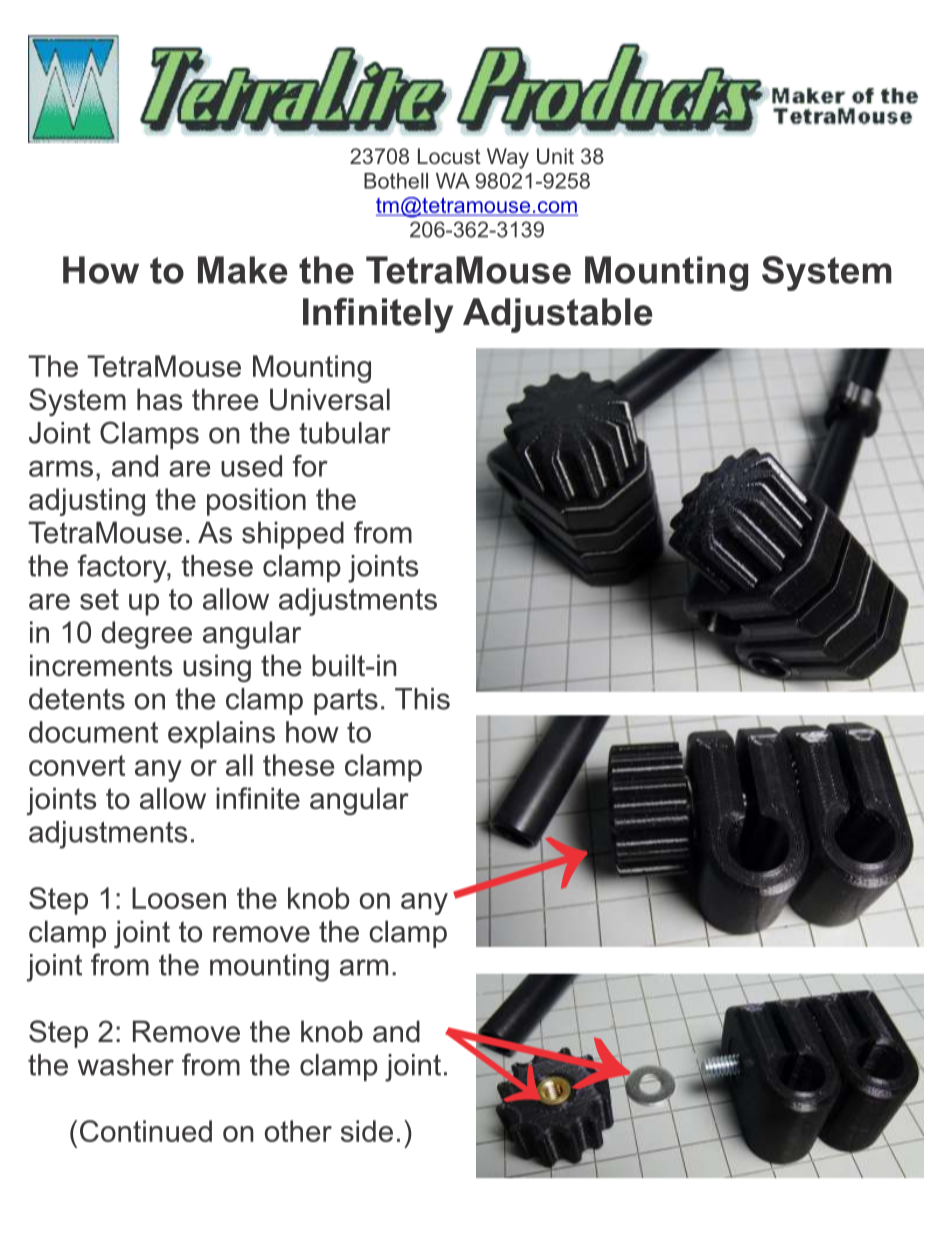 Image resolution: width=952 pixels, height=1233 pixels. I want to click on This, so click(422, 699).
